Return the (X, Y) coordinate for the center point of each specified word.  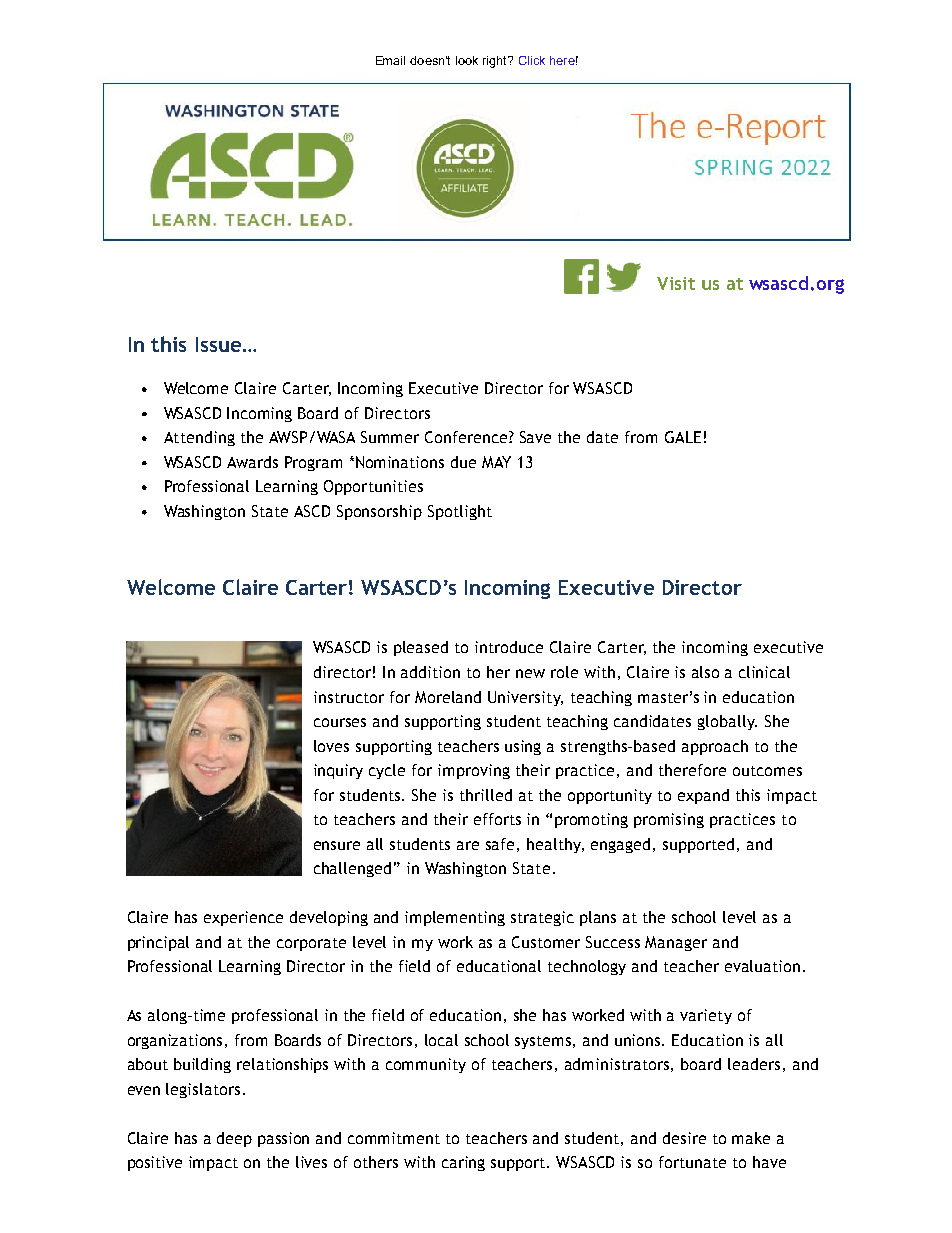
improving (474, 771)
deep (234, 1139)
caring (463, 1163)
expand (703, 796)
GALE (683, 437)
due (463, 462)
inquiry (338, 771)
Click (532, 60)
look (467, 60)
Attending (199, 438)
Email (390, 60)
